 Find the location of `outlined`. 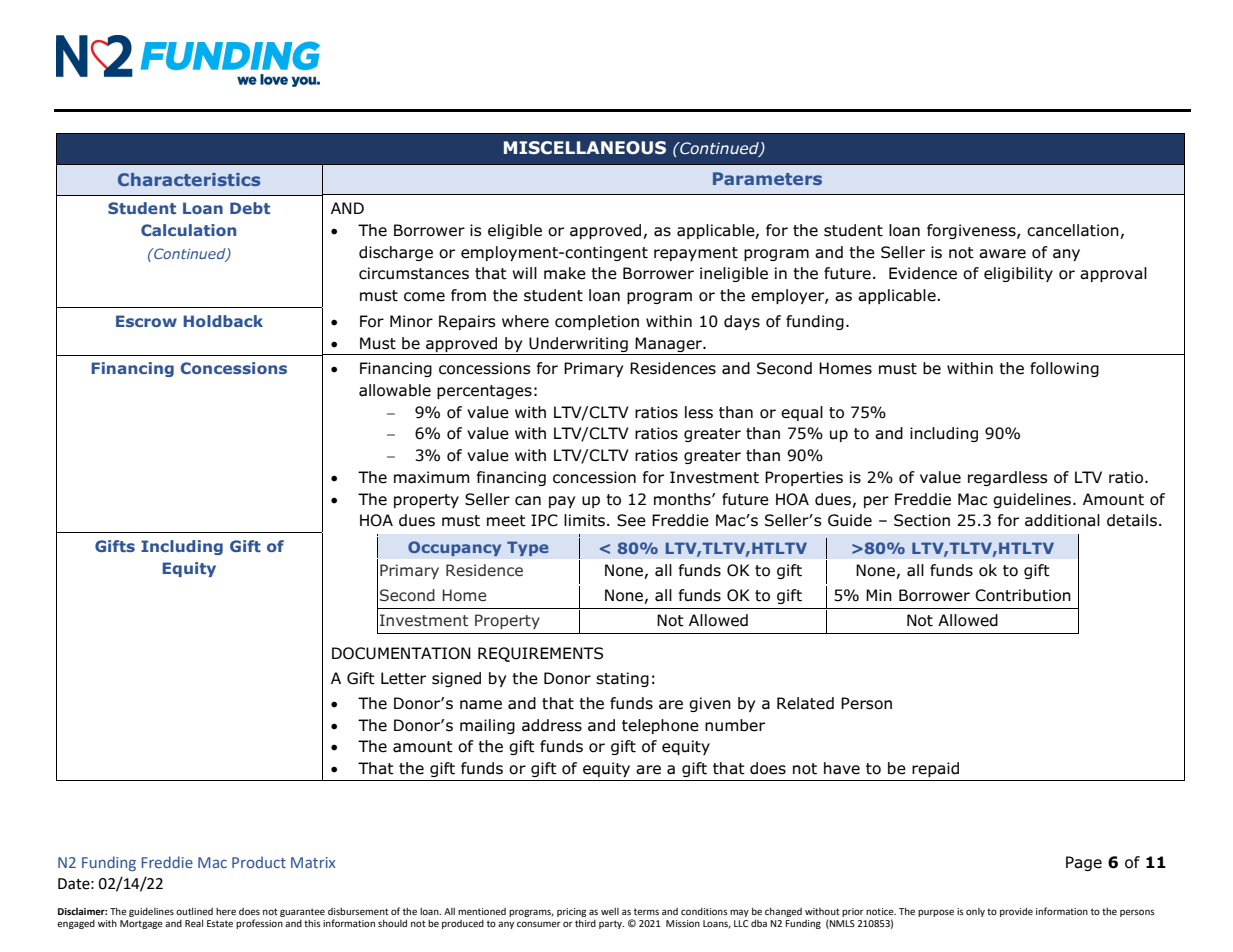

outlined is located at coordinates (194, 911).
